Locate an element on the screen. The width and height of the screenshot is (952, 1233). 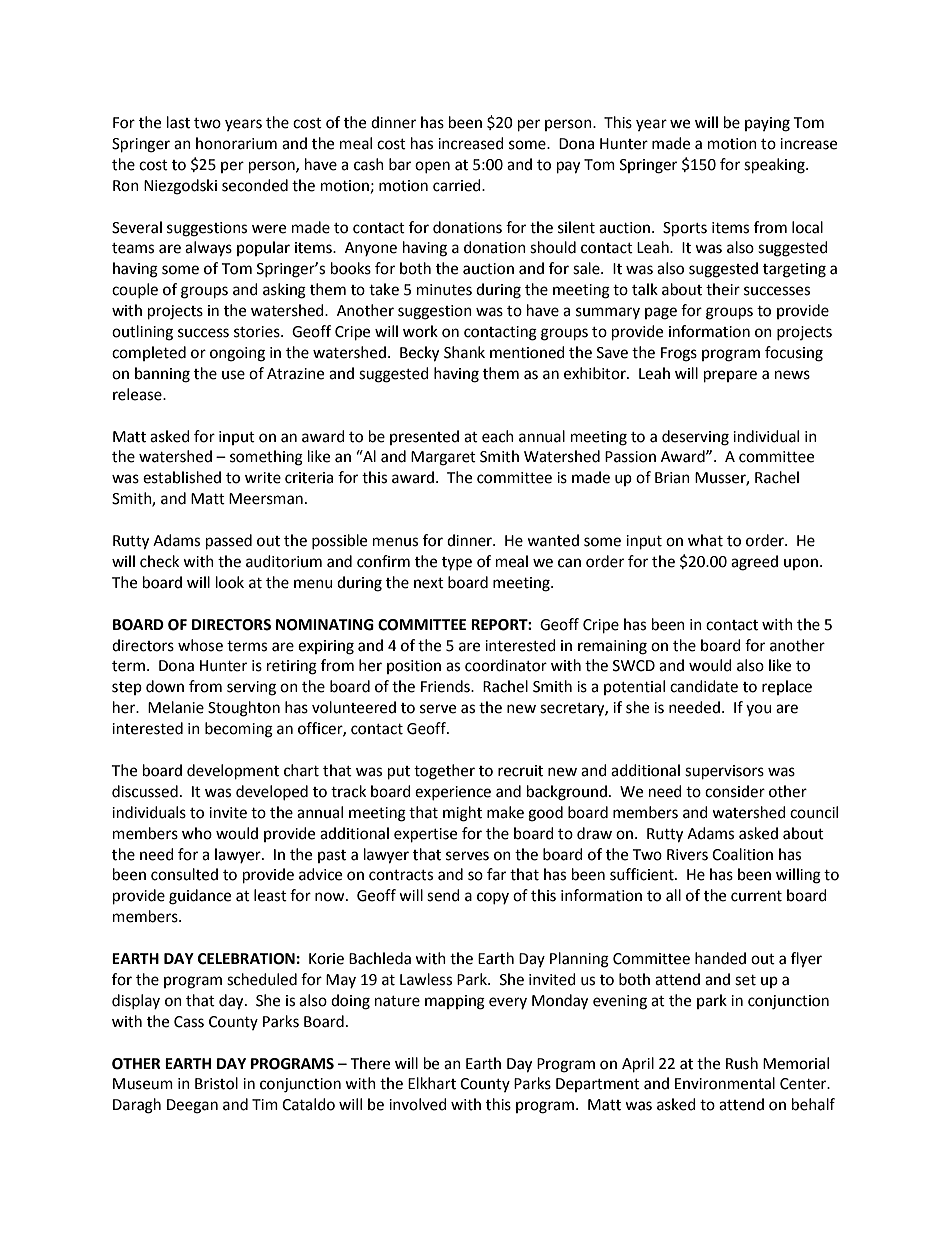
speaking is located at coordinates (775, 166).
